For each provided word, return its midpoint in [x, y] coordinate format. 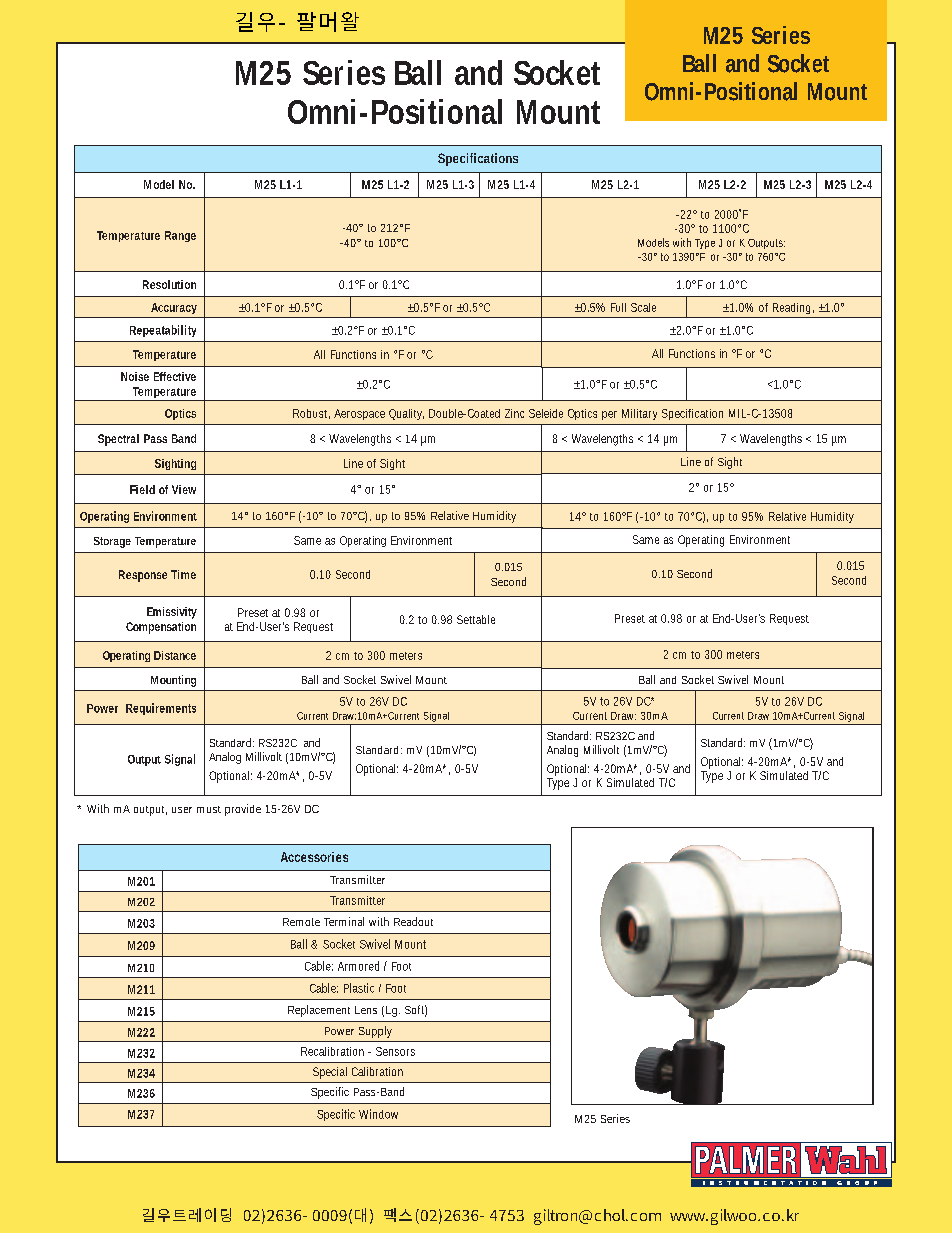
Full [618, 307]
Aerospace [359, 414]
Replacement [319, 1011]
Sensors [395, 1051]
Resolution [169, 284]
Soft [416, 1011]
